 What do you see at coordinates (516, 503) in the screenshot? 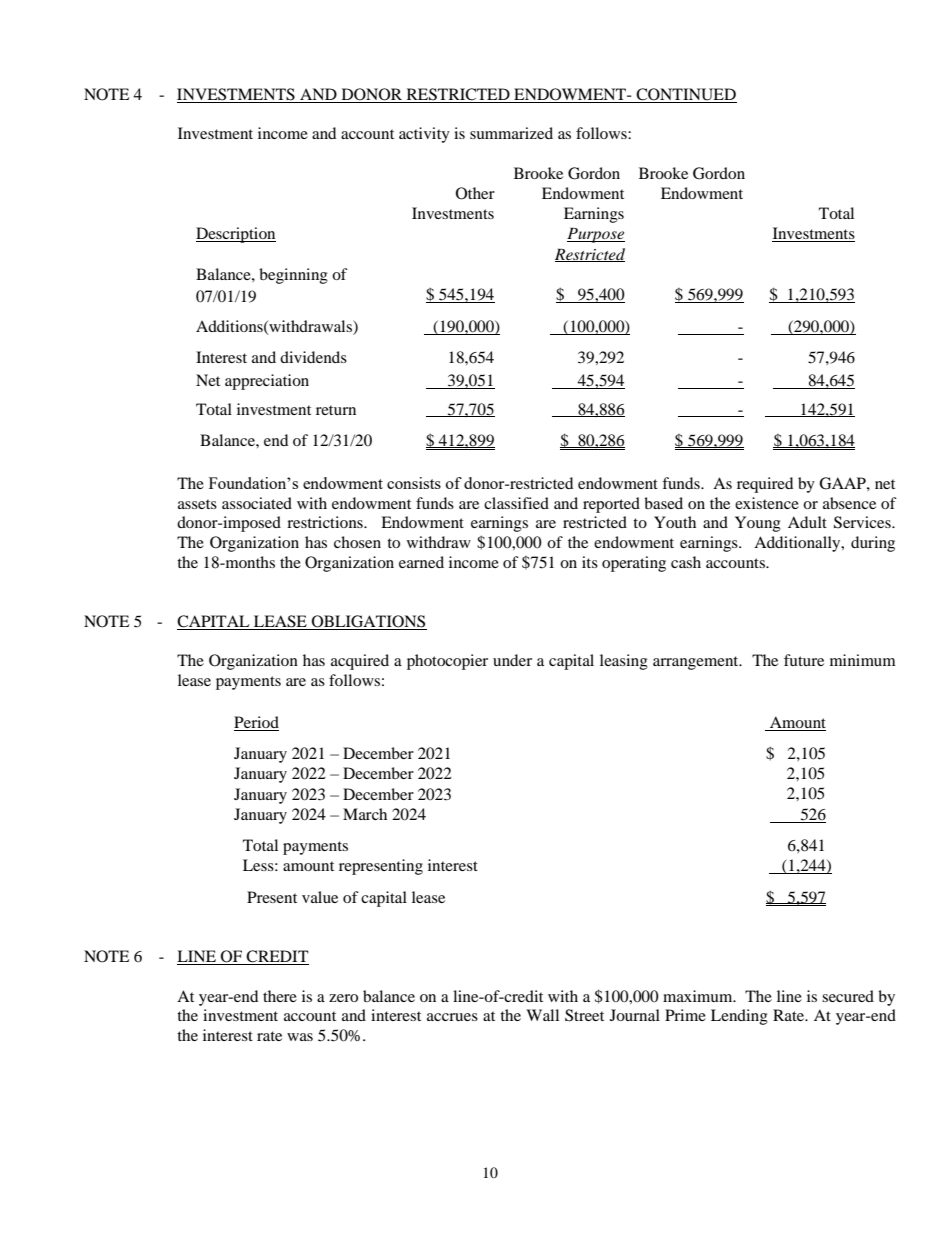
I see `classified` at bounding box center [516, 503].
